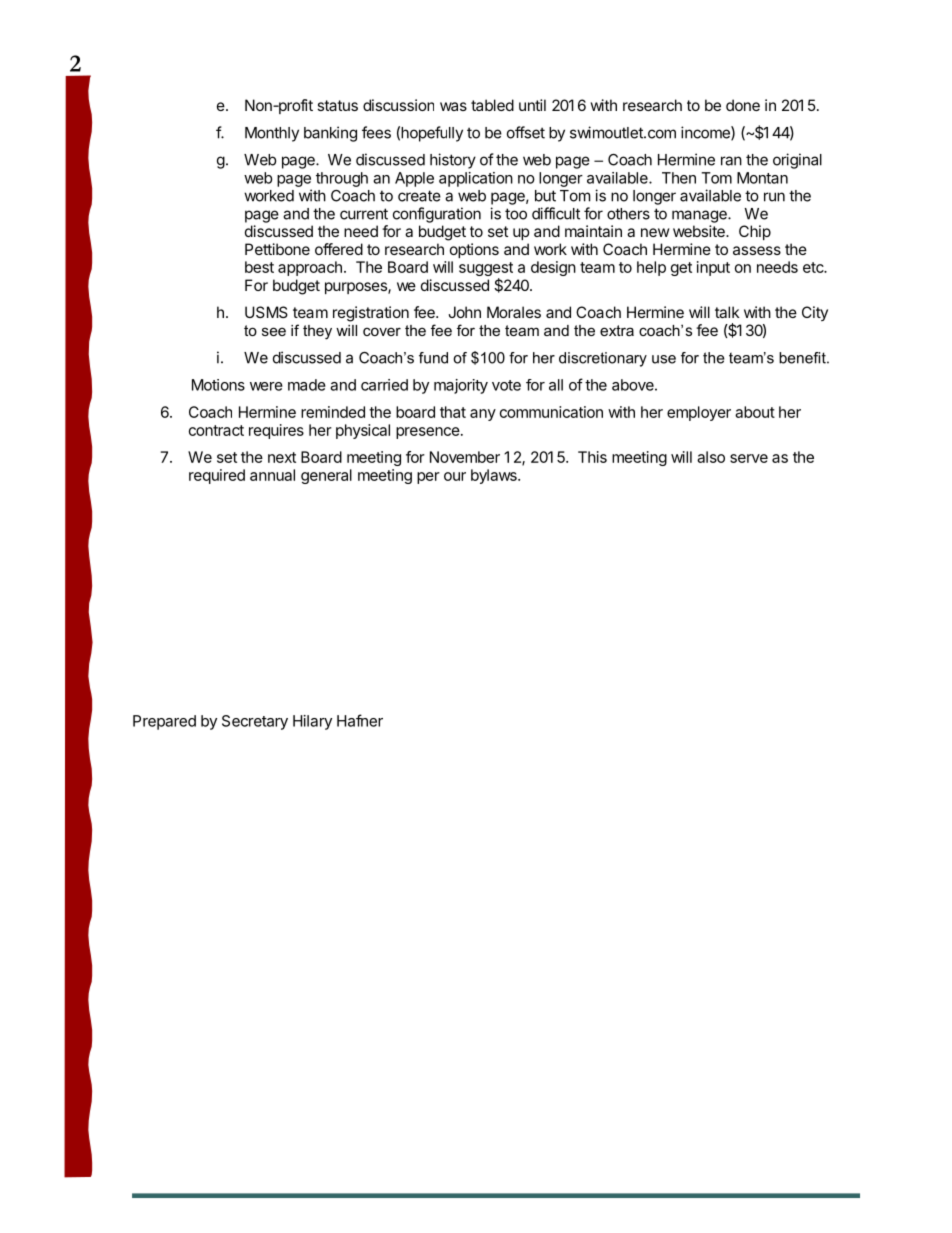 This document has height=1233, width=952. I want to click on also, so click(711, 457).
